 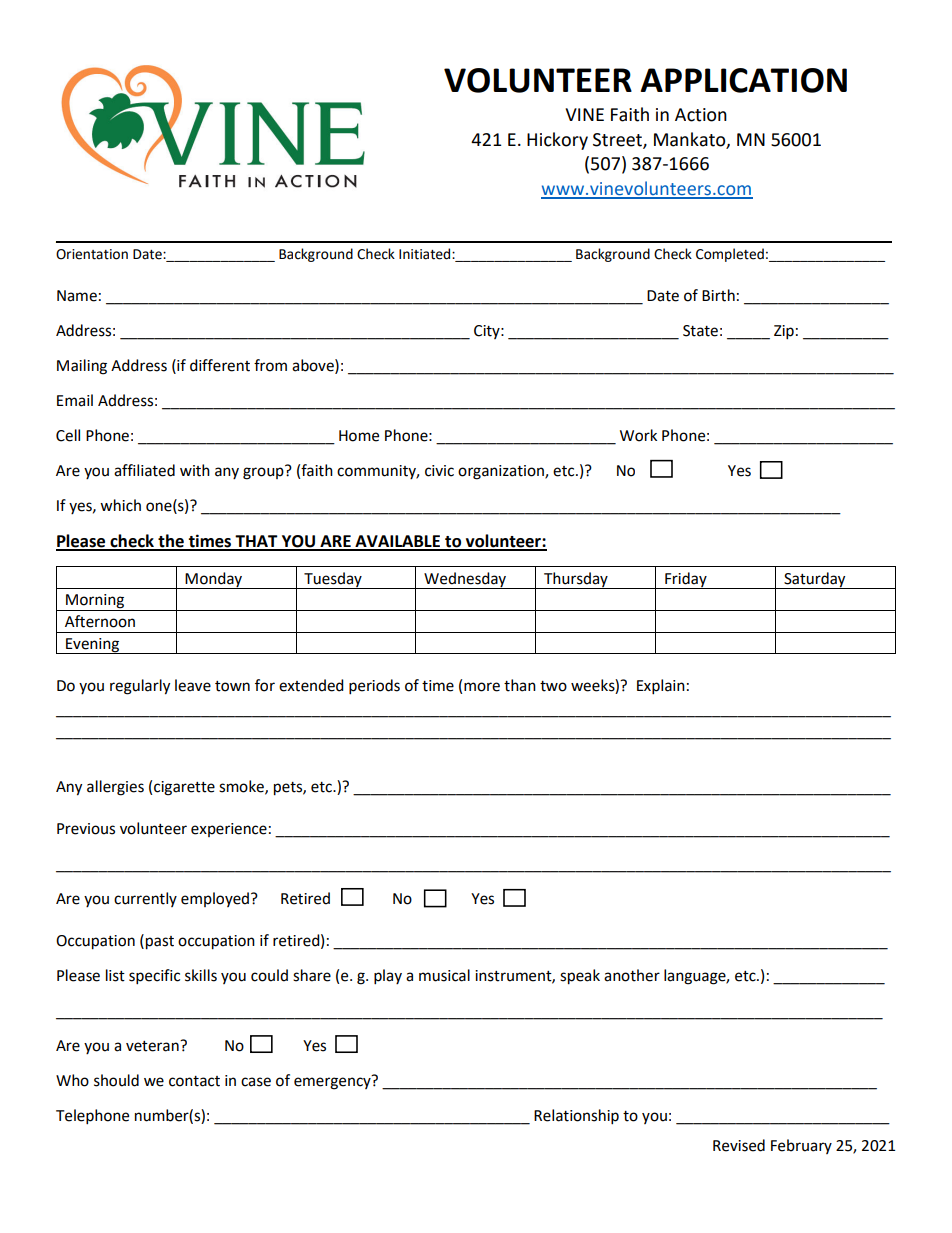 I want to click on another, so click(x=632, y=975).
